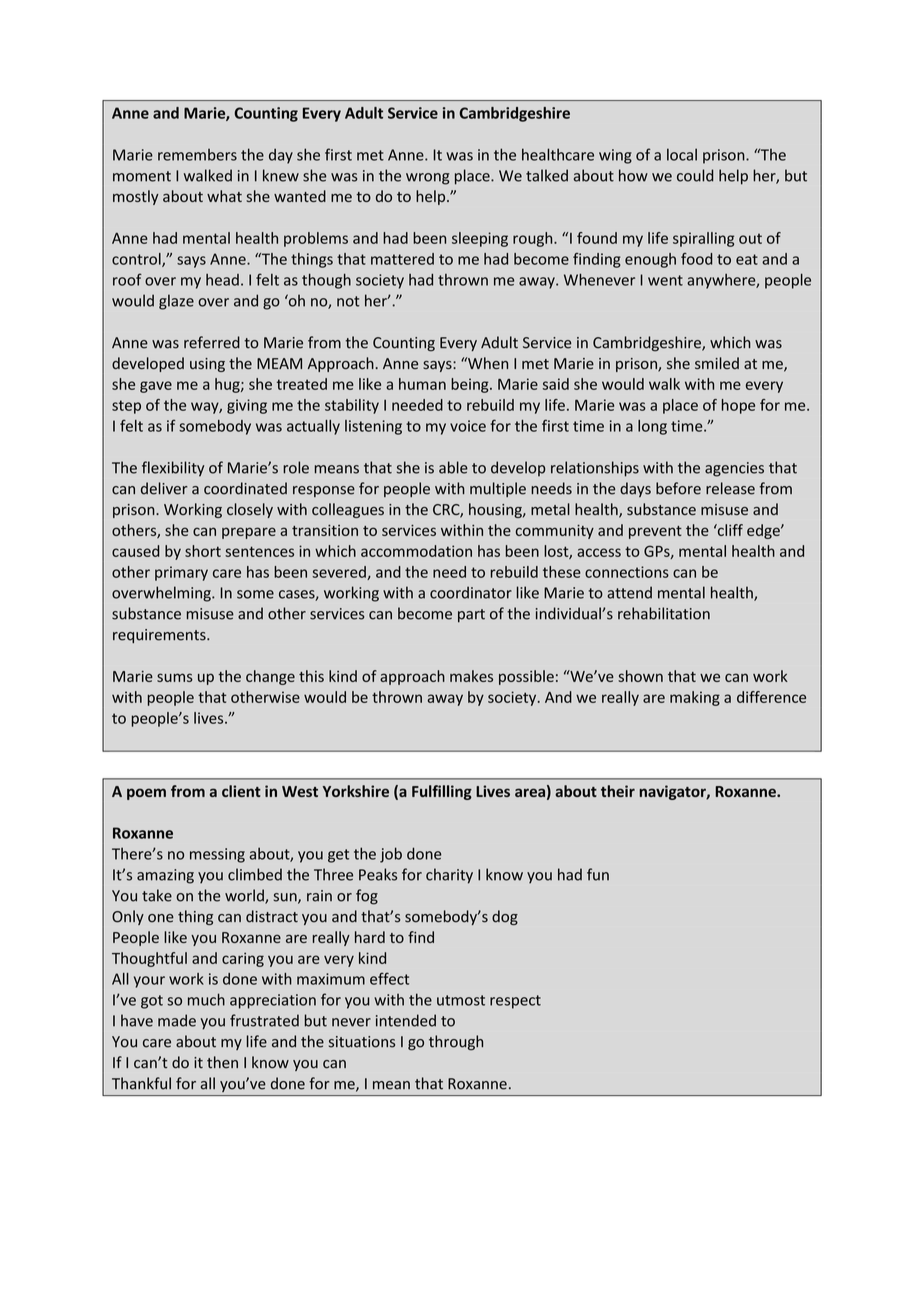 Image resolution: width=924 pixels, height=1308 pixels. I want to click on could, so click(695, 175).
